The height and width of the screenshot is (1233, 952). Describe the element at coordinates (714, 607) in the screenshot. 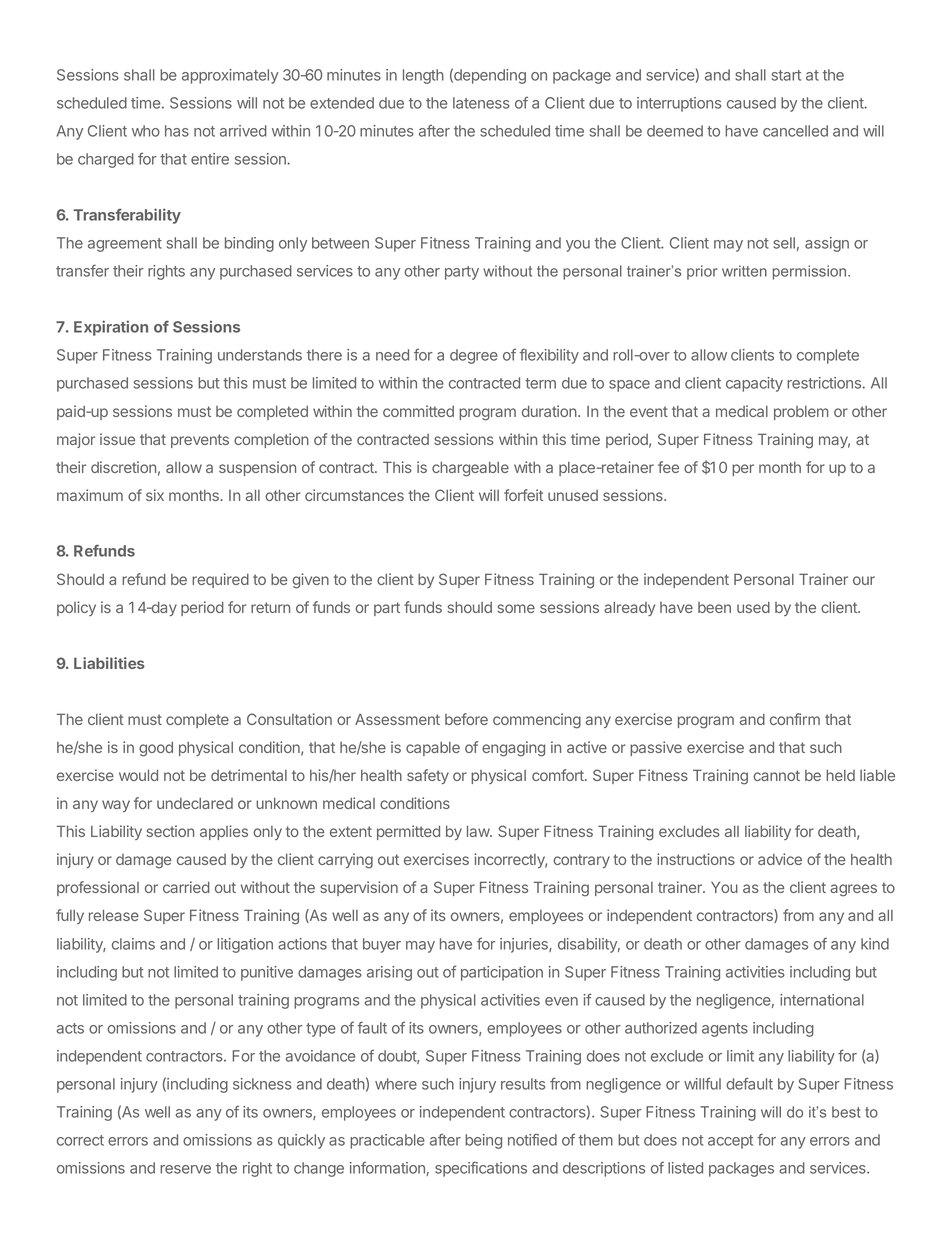

I see `been` at that location.
